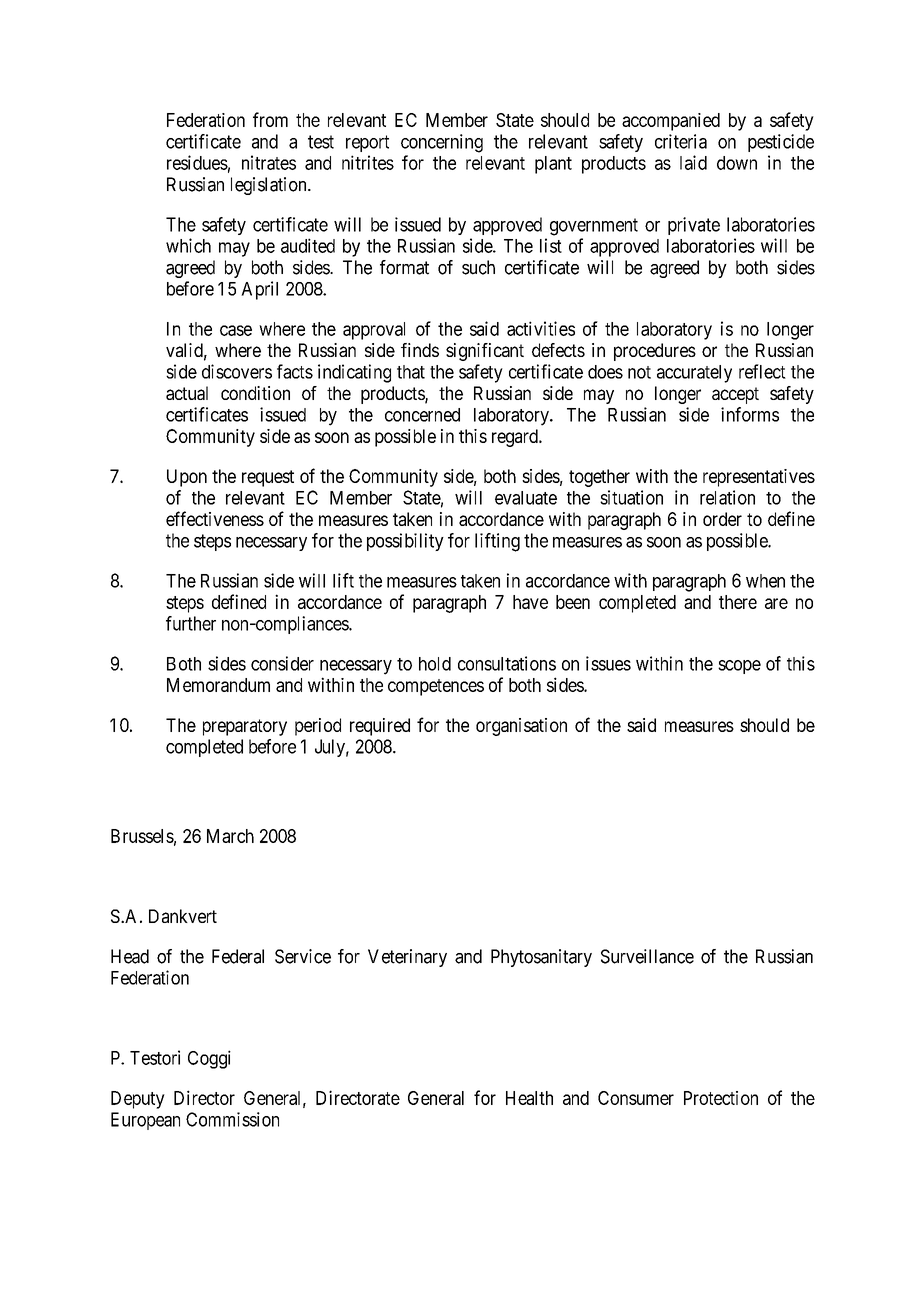  I want to click on Commission, so click(232, 1119).
